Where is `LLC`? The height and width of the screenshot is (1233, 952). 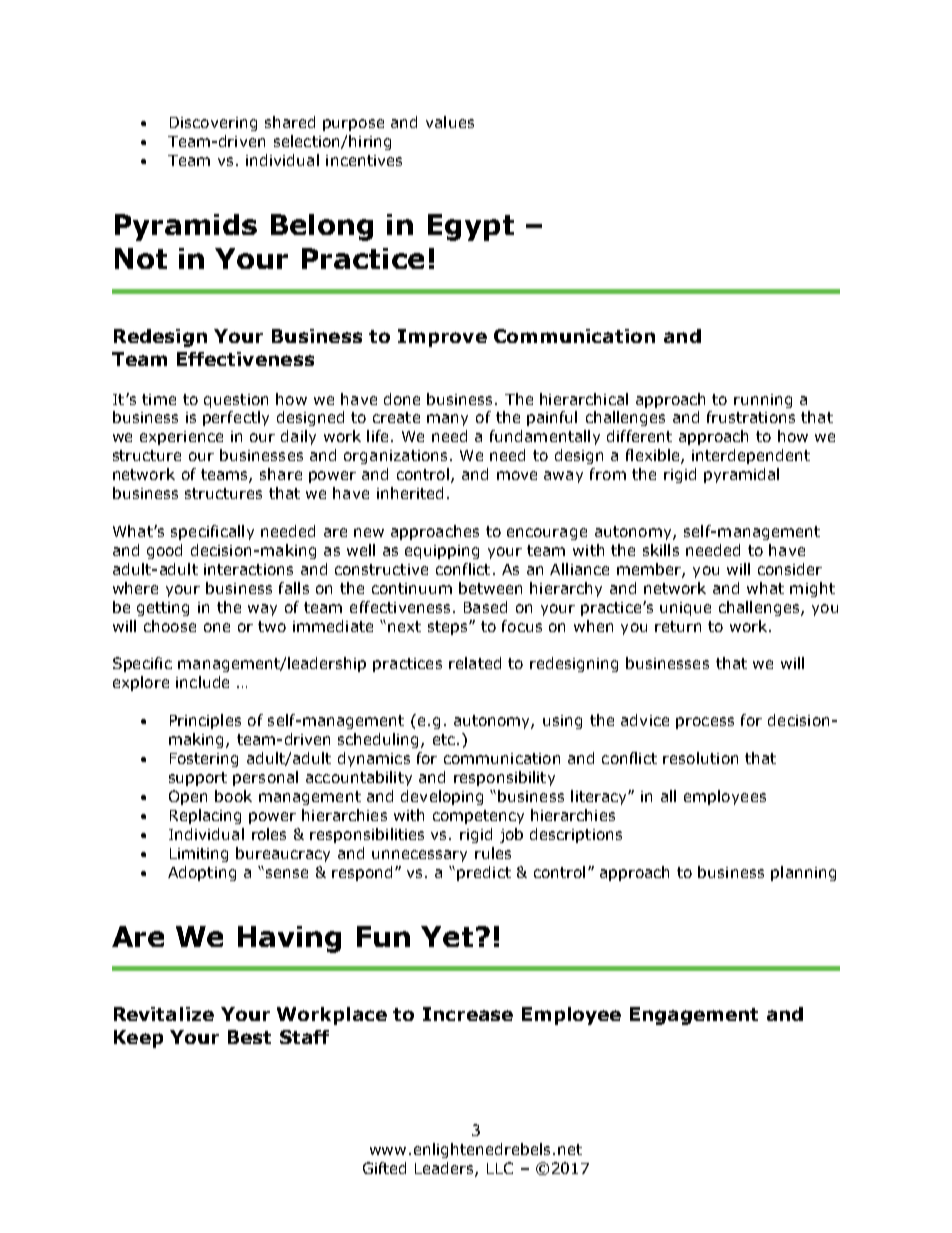 LLC is located at coordinates (500, 1168).
